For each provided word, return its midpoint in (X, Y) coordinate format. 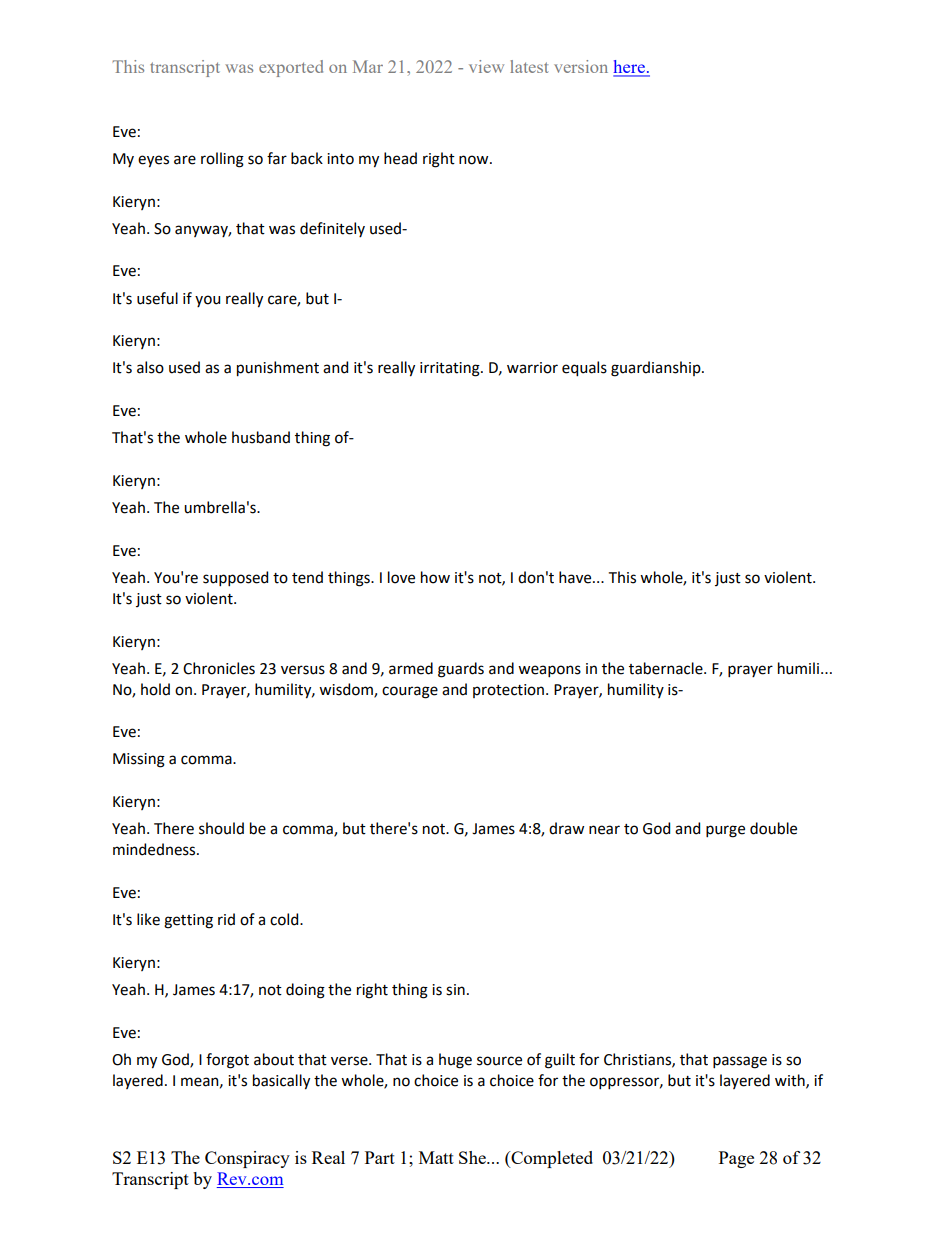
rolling (222, 160)
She (473, 1157)
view (486, 66)
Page (736, 1159)
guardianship (657, 369)
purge (725, 831)
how (435, 577)
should (221, 828)
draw (566, 828)
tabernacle (667, 668)
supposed (235, 578)
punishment (278, 369)
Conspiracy (247, 1159)
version (581, 66)
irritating (451, 369)
